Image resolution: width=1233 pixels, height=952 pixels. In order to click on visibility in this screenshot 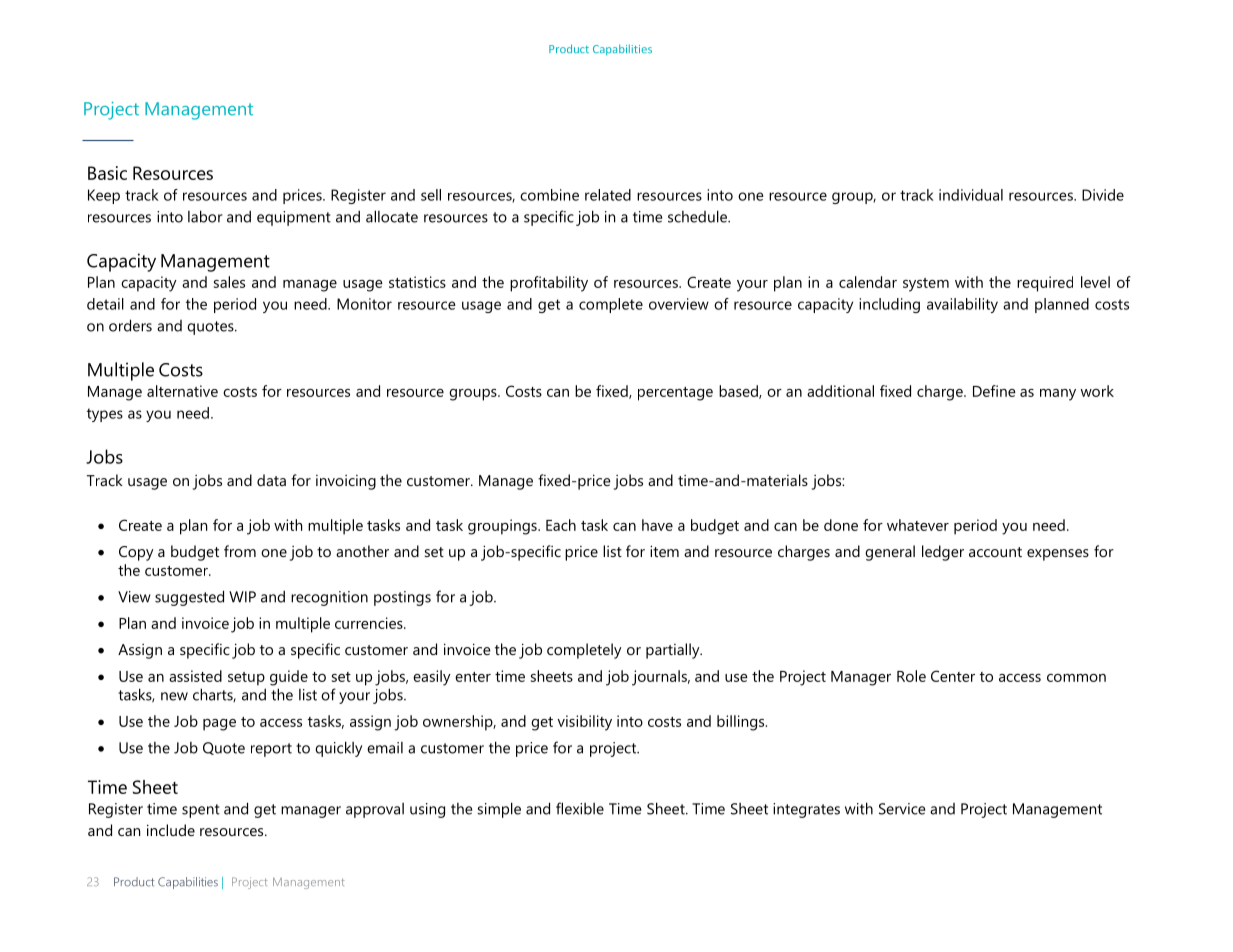, I will do `click(584, 723)`.
